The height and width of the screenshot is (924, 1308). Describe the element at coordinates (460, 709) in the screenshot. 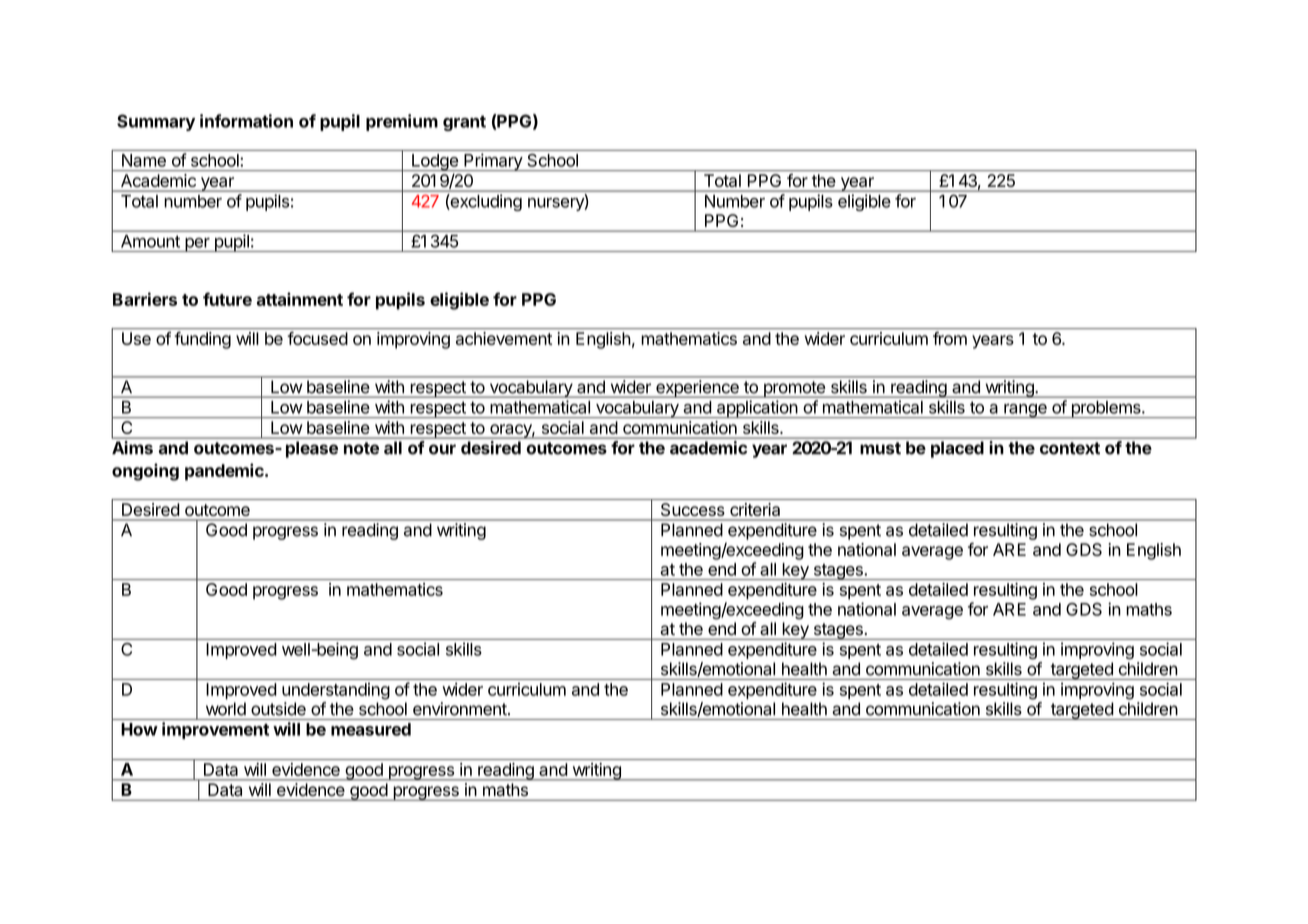

I see `environment` at that location.
